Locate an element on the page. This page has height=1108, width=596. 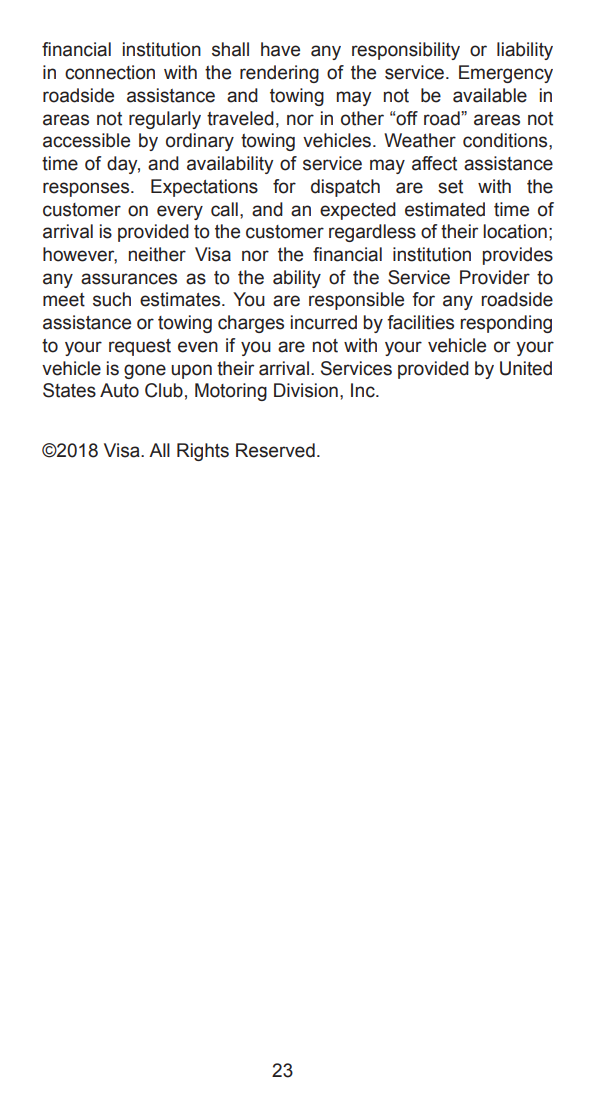
incurred is located at coordinates (324, 322).
